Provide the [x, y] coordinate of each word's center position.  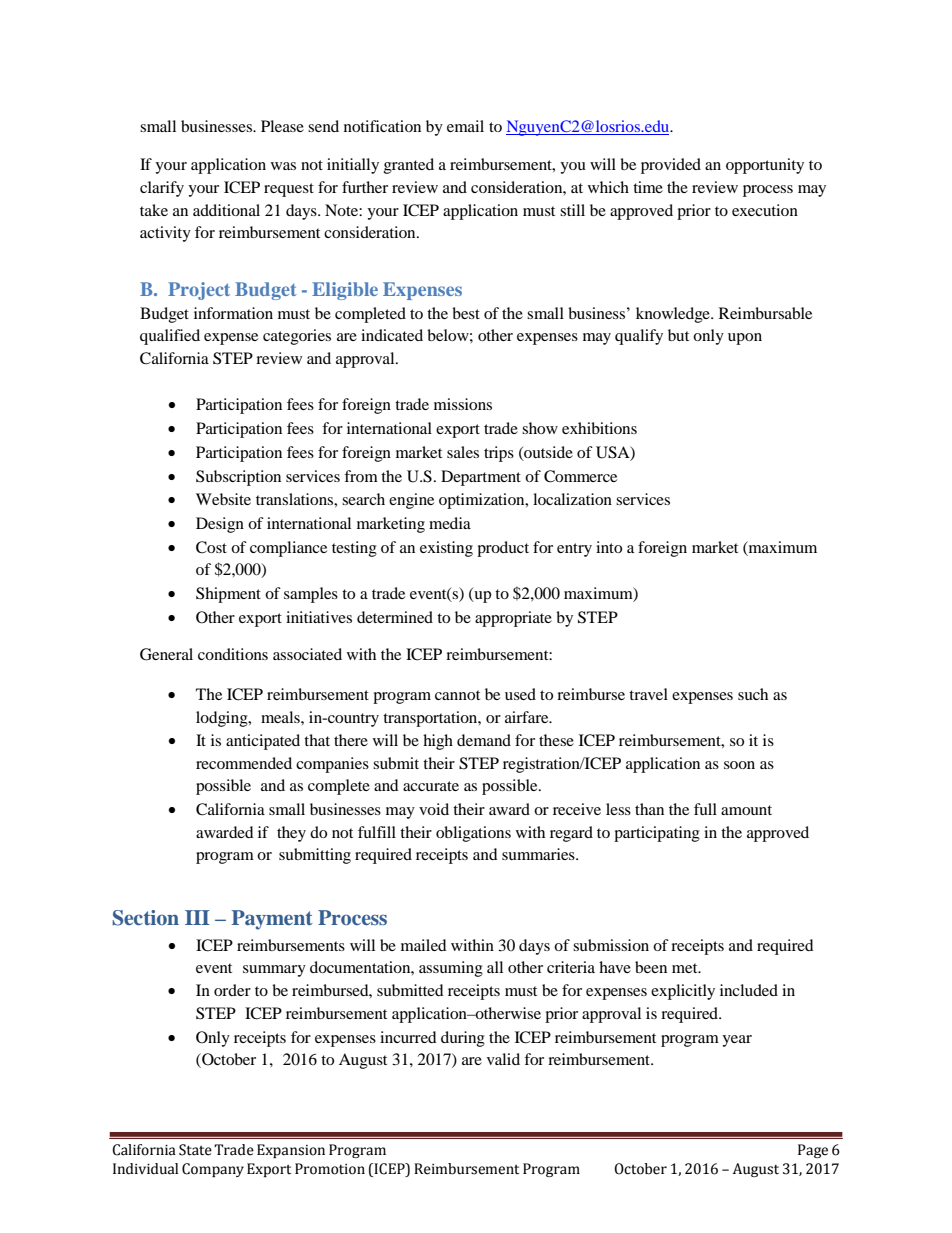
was [283, 166]
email [465, 126]
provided [671, 166]
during [463, 1039]
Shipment [228, 595]
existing [446, 549]
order [232, 990]
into [609, 547]
